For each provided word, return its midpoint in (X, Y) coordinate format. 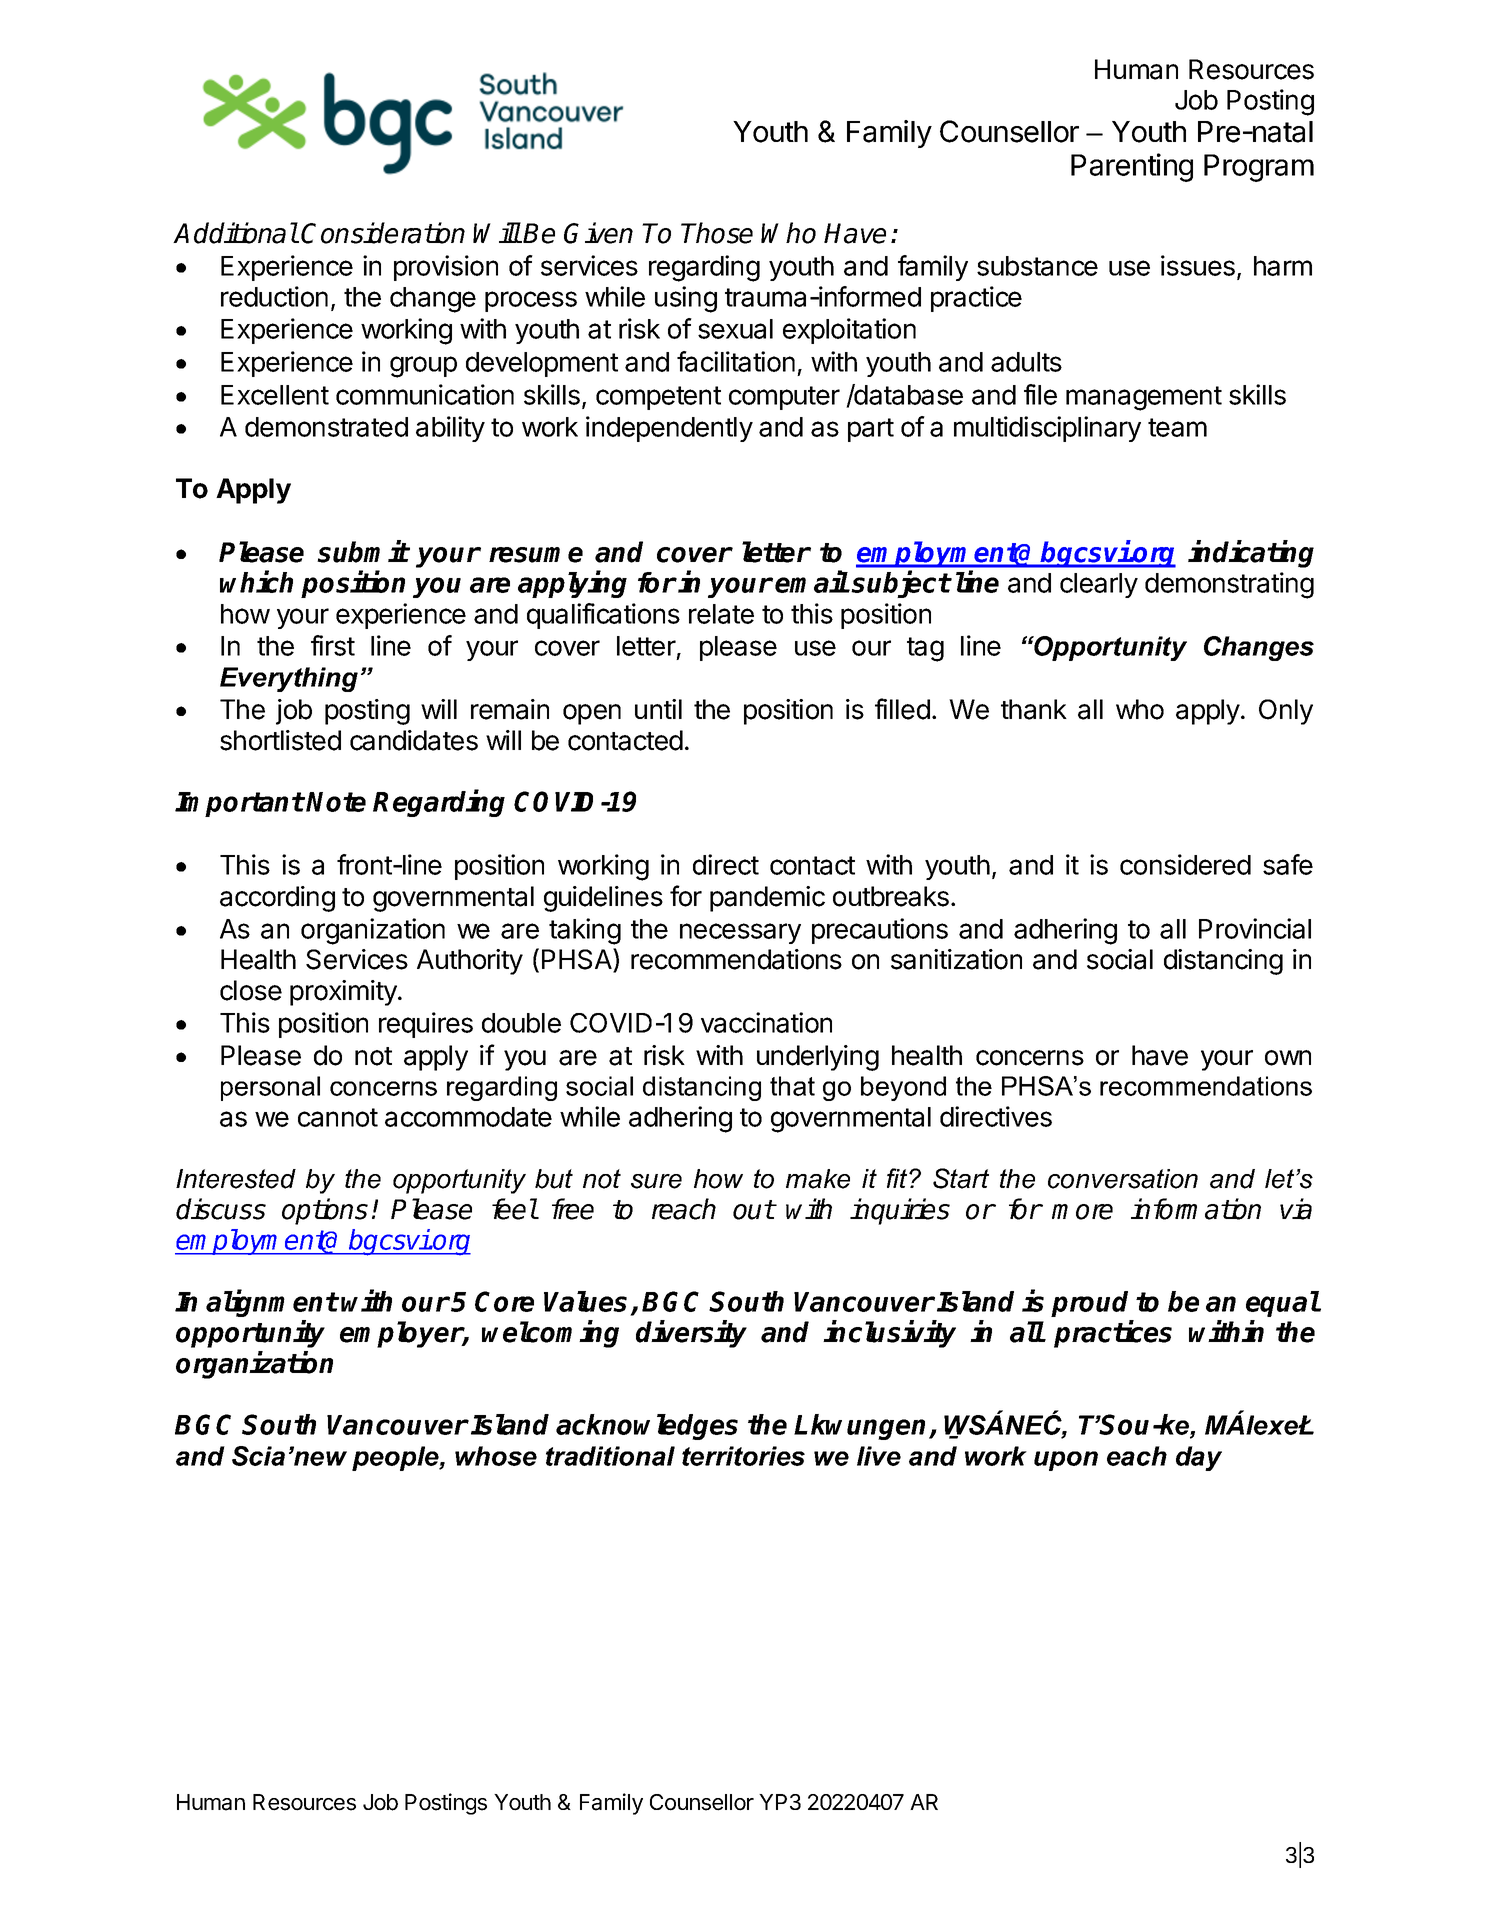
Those (717, 233)
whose (496, 1456)
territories (743, 1456)
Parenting (1132, 167)
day (1199, 1458)
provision (446, 268)
